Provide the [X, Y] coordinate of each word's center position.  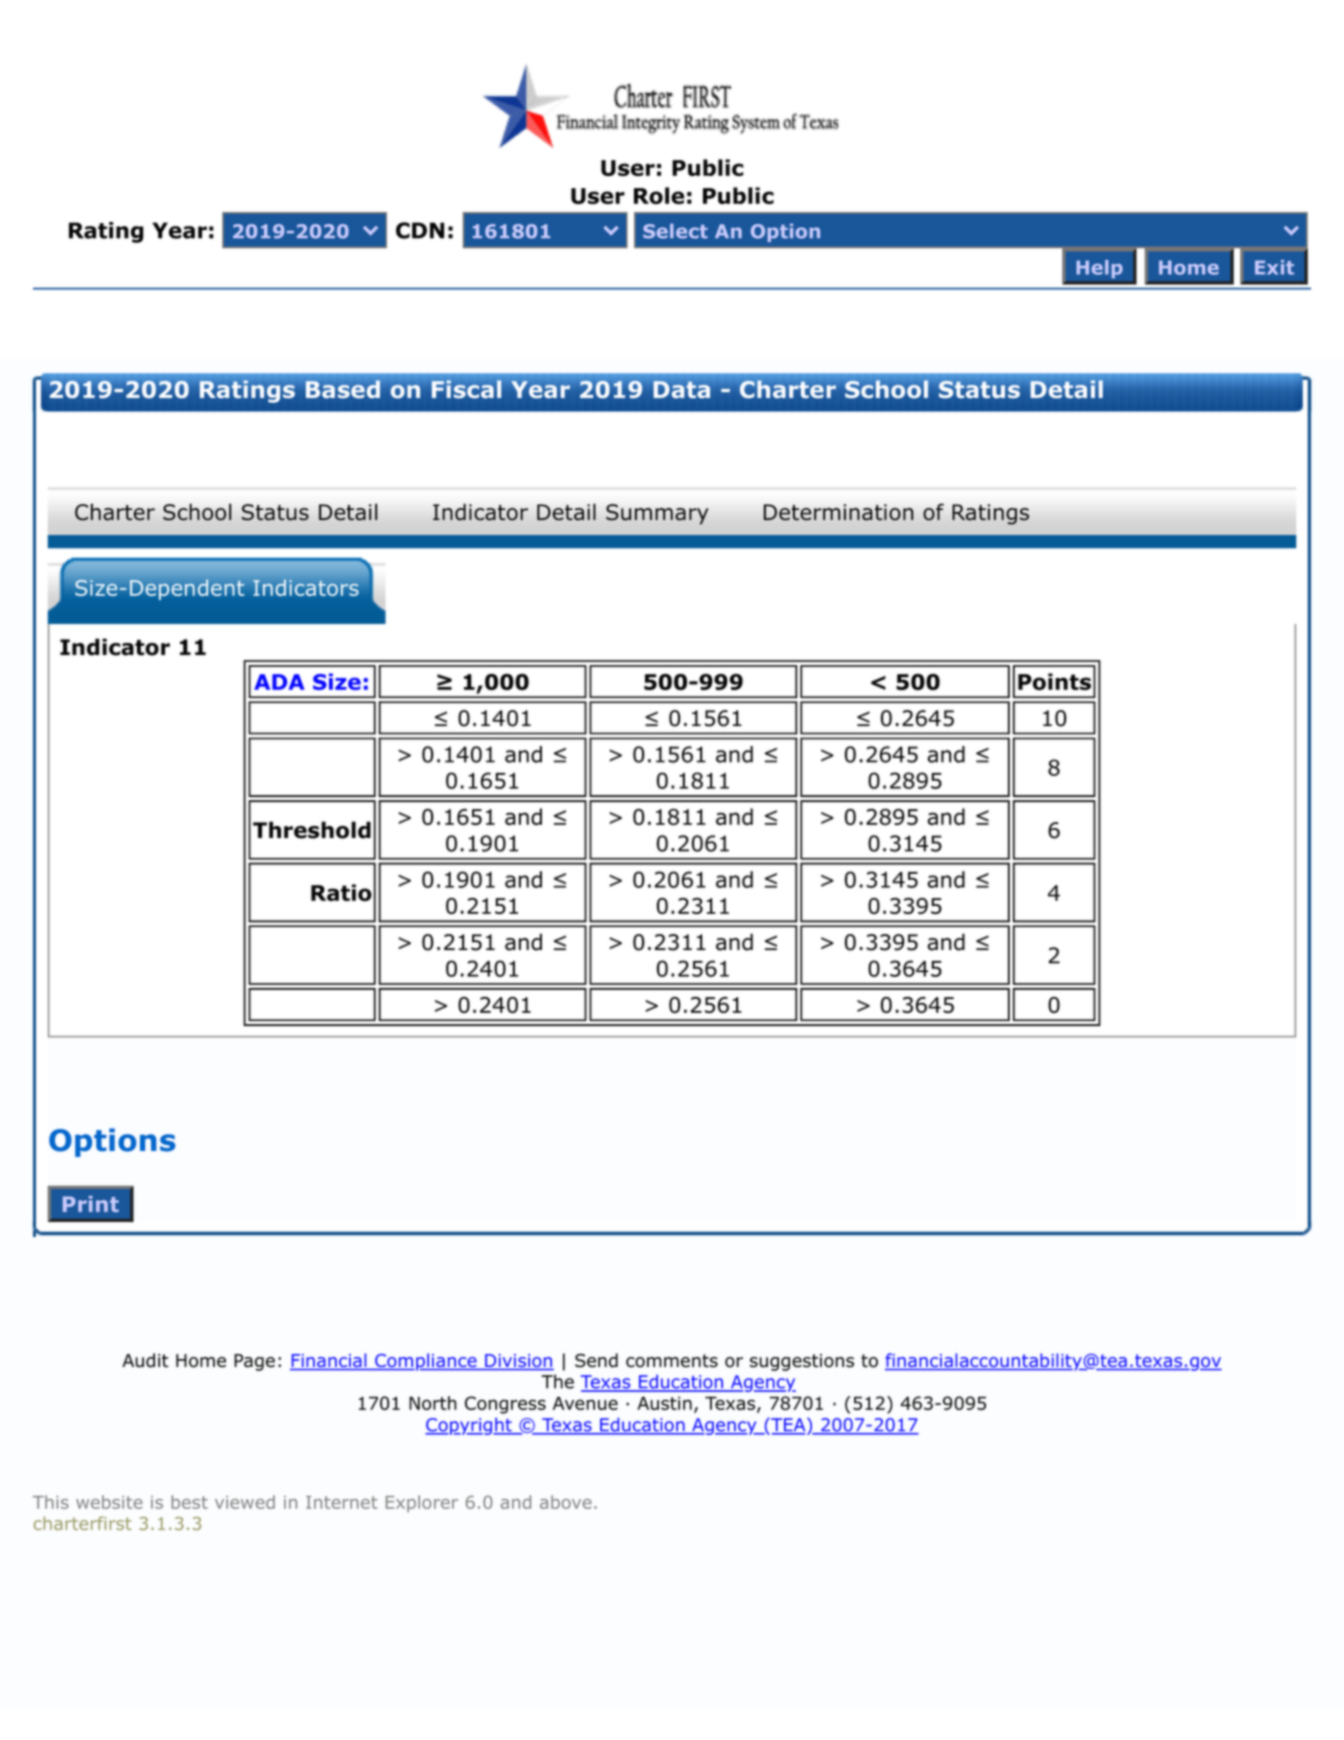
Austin [664, 1403]
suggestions [802, 1362]
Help [1099, 269]
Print [91, 1204]
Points [1054, 681]
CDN [420, 230]
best [189, 1502]
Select [675, 231]
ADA [279, 682]
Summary [657, 514]
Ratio [341, 892]
